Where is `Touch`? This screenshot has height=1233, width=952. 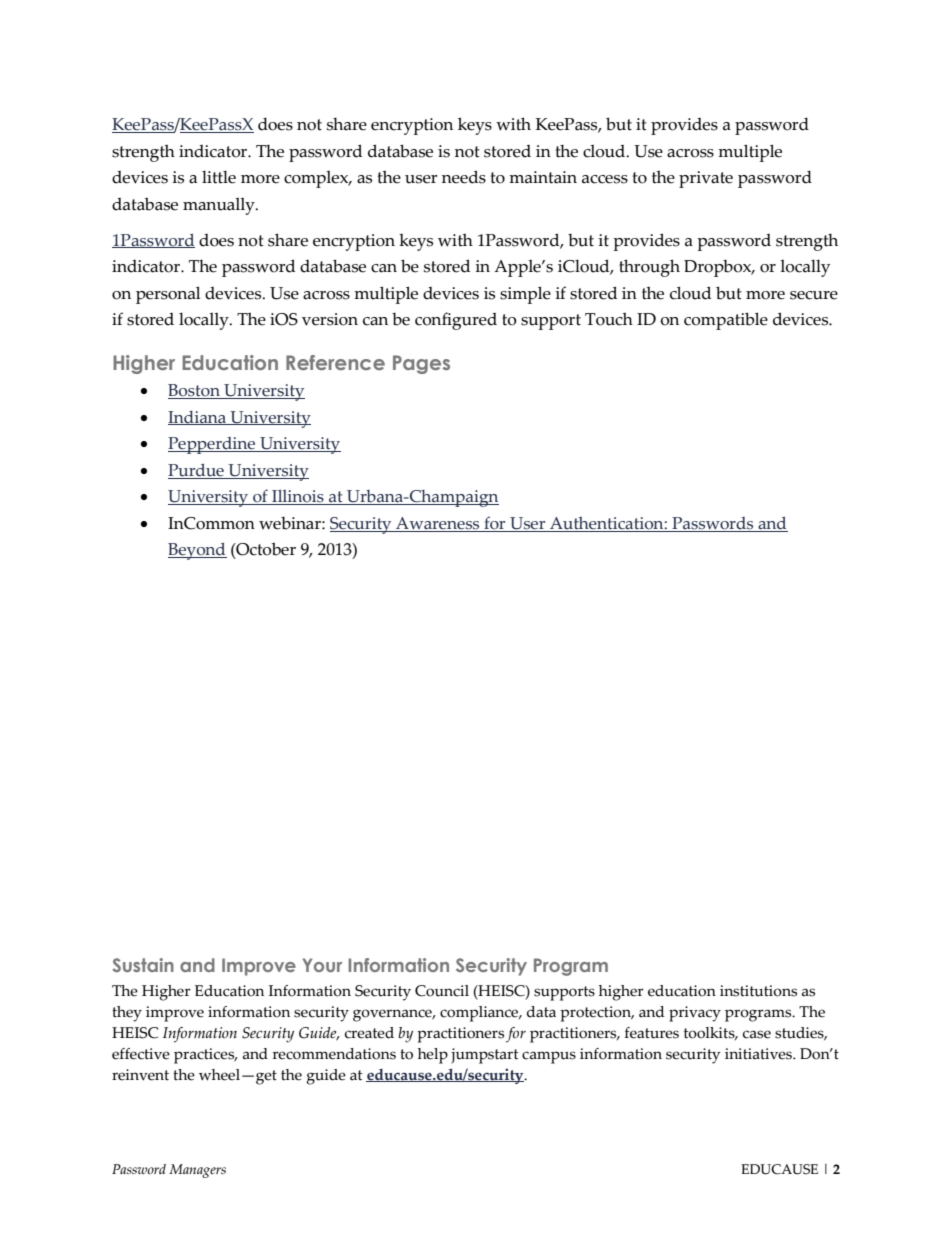 Touch is located at coordinates (609, 319).
